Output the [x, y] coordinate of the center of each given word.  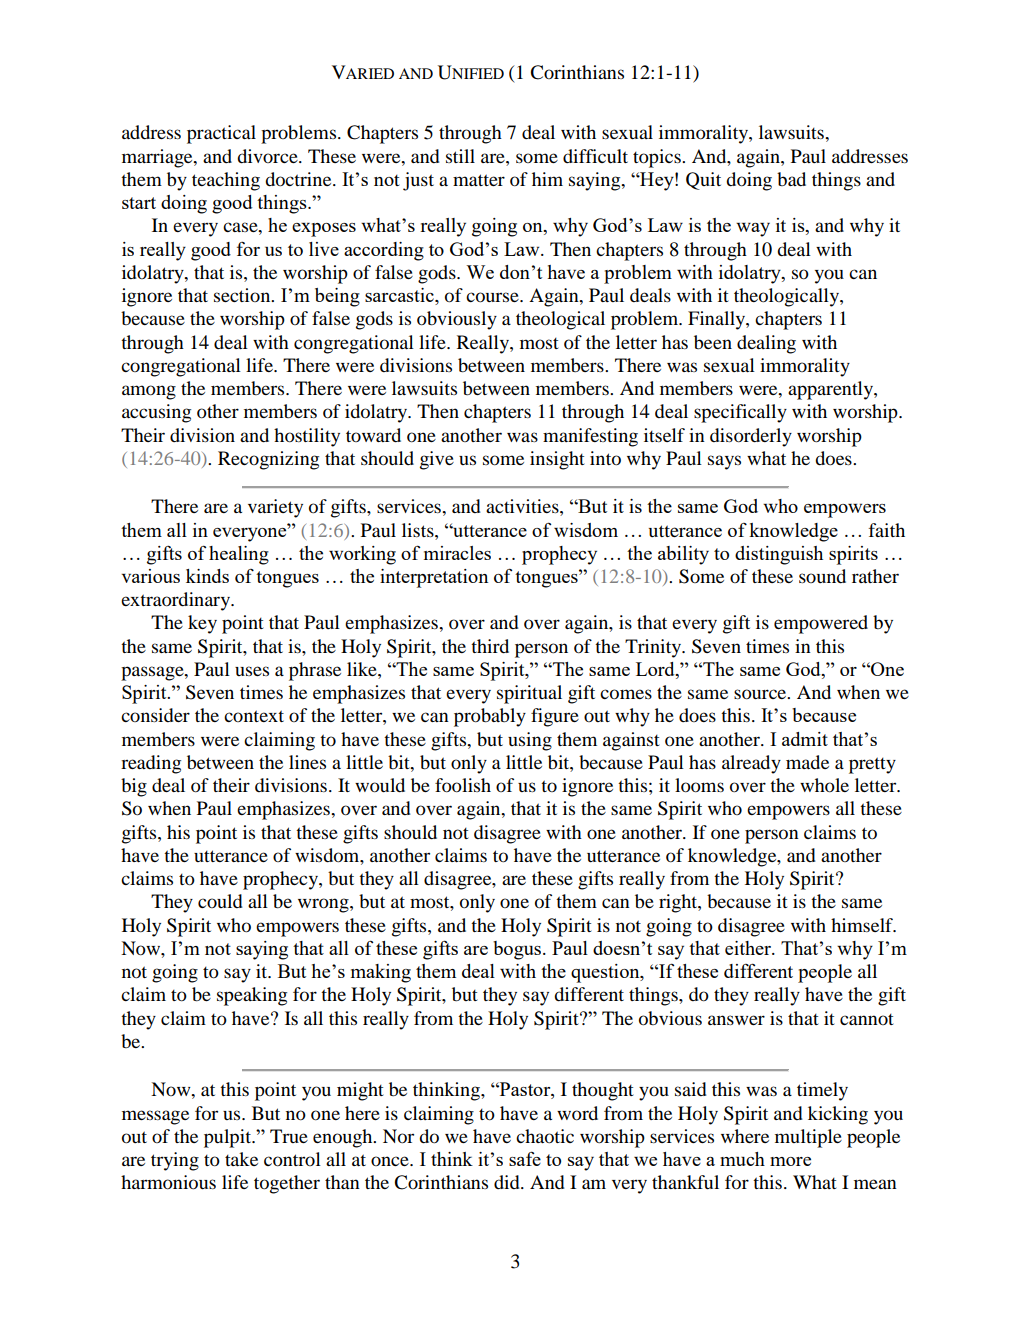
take [241, 1159]
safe [525, 1158]
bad [791, 179]
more [790, 1161]
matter [479, 180]
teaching [226, 181]
